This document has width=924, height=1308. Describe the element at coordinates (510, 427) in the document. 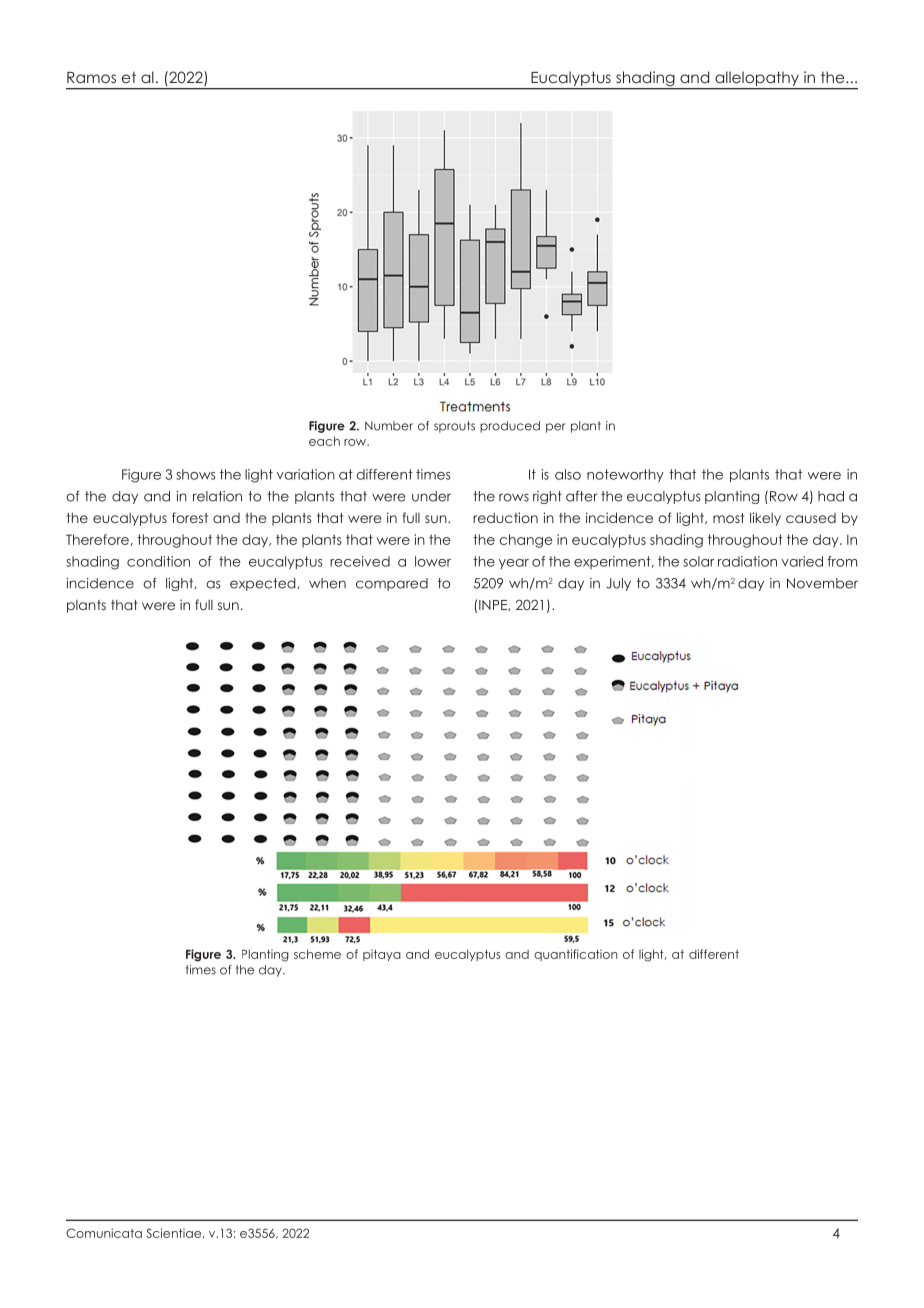

I see `produced` at that location.
